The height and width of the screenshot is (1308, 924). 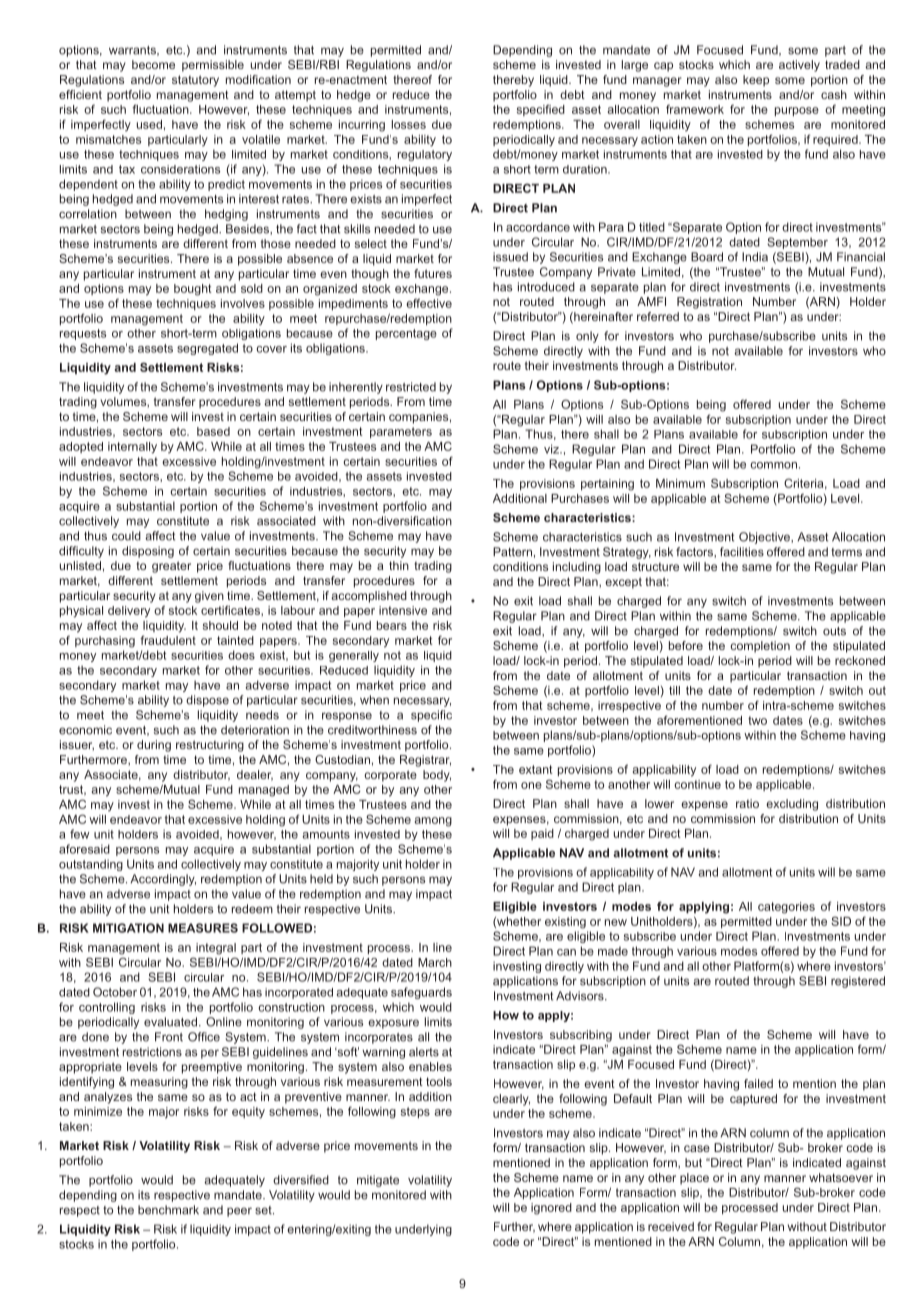 What do you see at coordinates (403, 610) in the screenshot?
I see `intensive` at bounding box center [403, 610].
